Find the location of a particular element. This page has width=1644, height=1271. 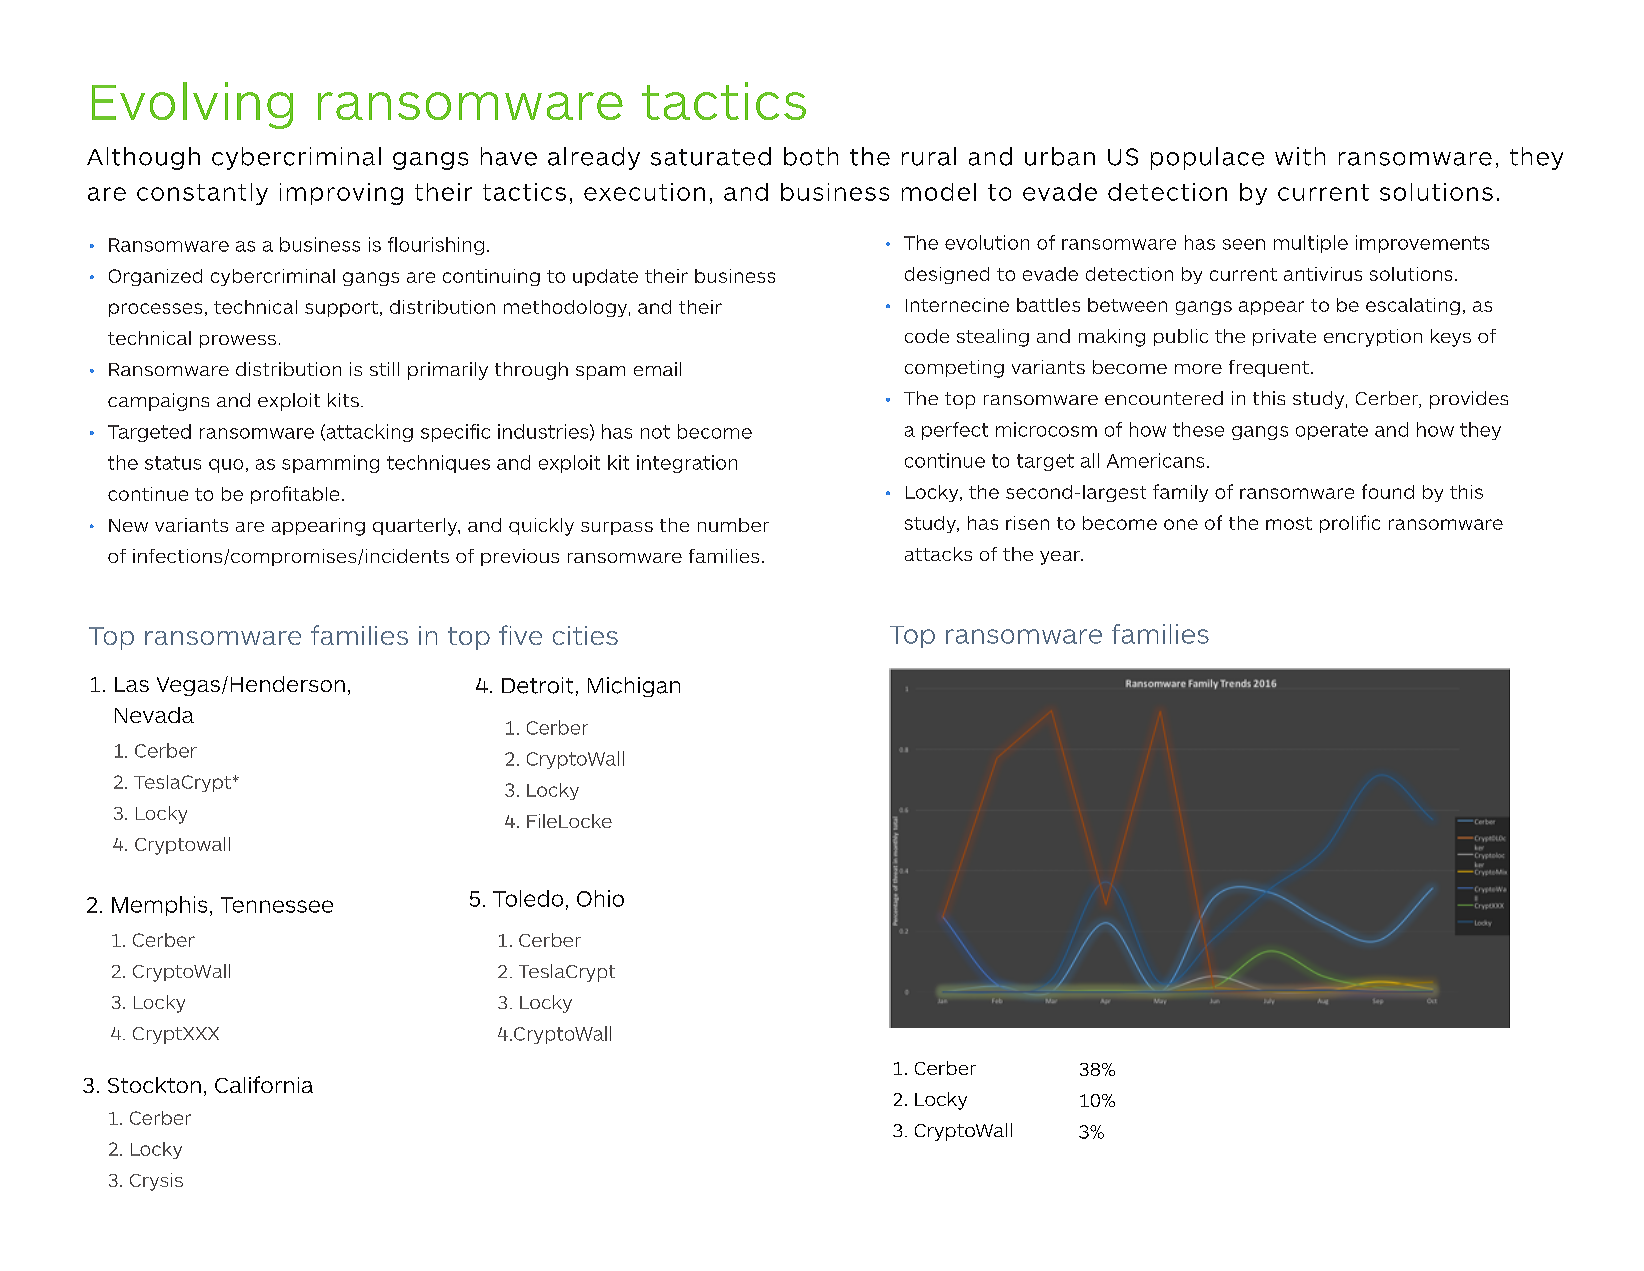

Evolving is located at coordinates (192, 105).
